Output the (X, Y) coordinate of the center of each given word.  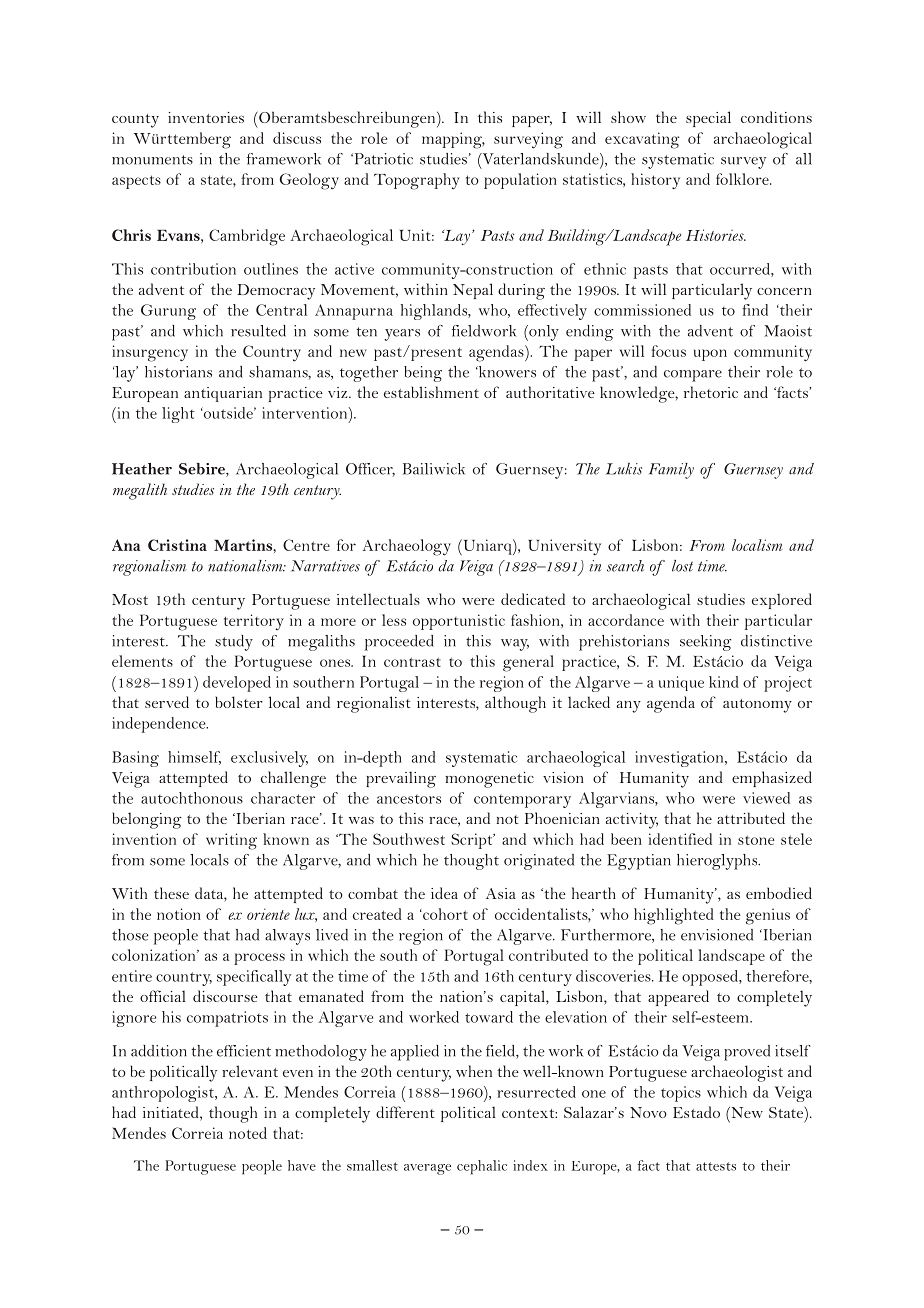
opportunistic (459, 622)
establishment (431, 392)
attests (716, 1166)
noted (248, 1133)
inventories (206, 117)
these (171, 893)
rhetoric (711, 392)
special (708, 119)
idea (444, 893)
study (234, 643)
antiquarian (223, 394)
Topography (417, 181)
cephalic (482, 1167)
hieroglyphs (718, 862)
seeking (705, 643)
